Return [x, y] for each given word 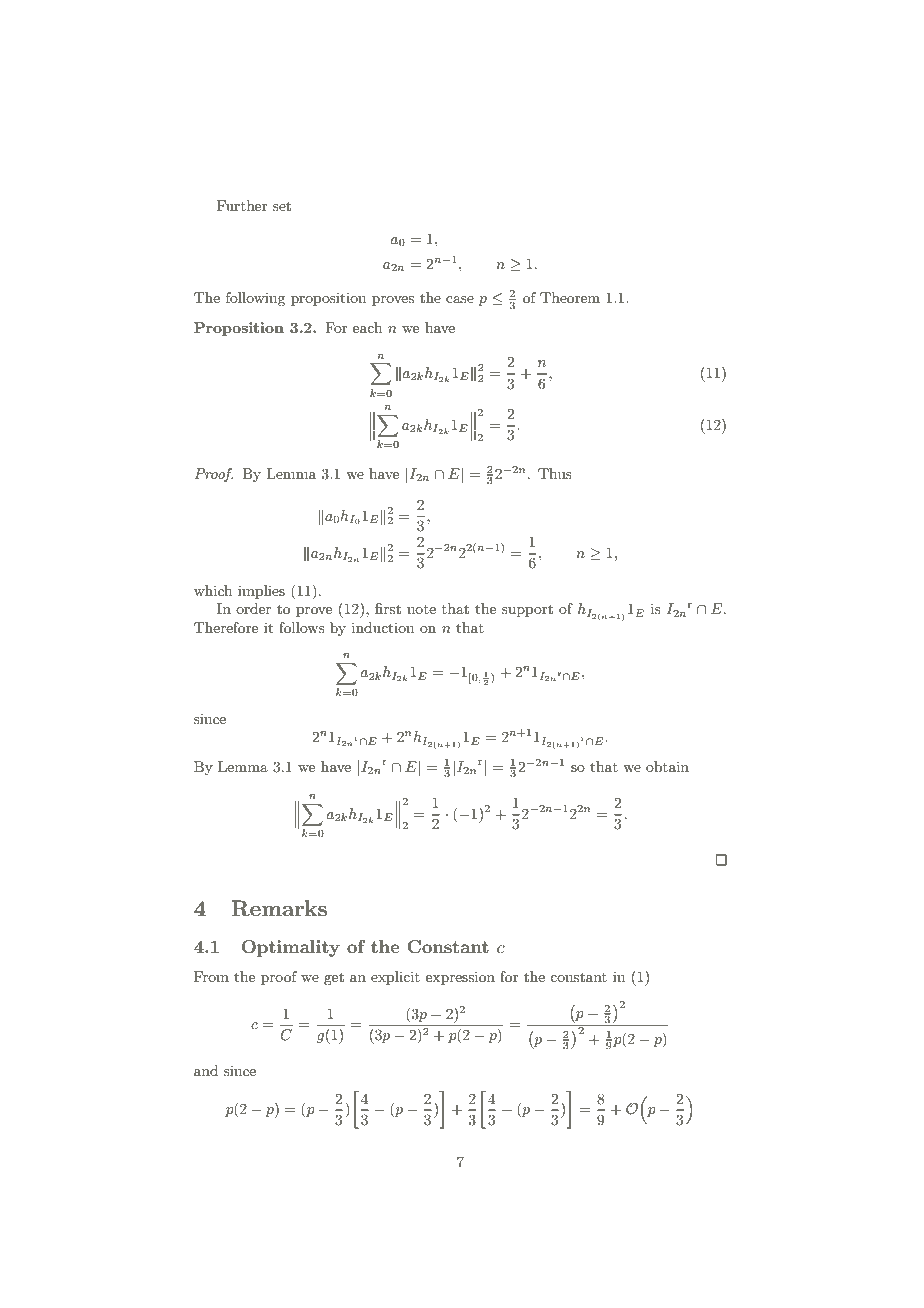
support [527, 611]
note [421, 609]
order [253, 608]
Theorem [570, 297]
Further [242, 205]
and [206, 1070]
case [460, 299]
